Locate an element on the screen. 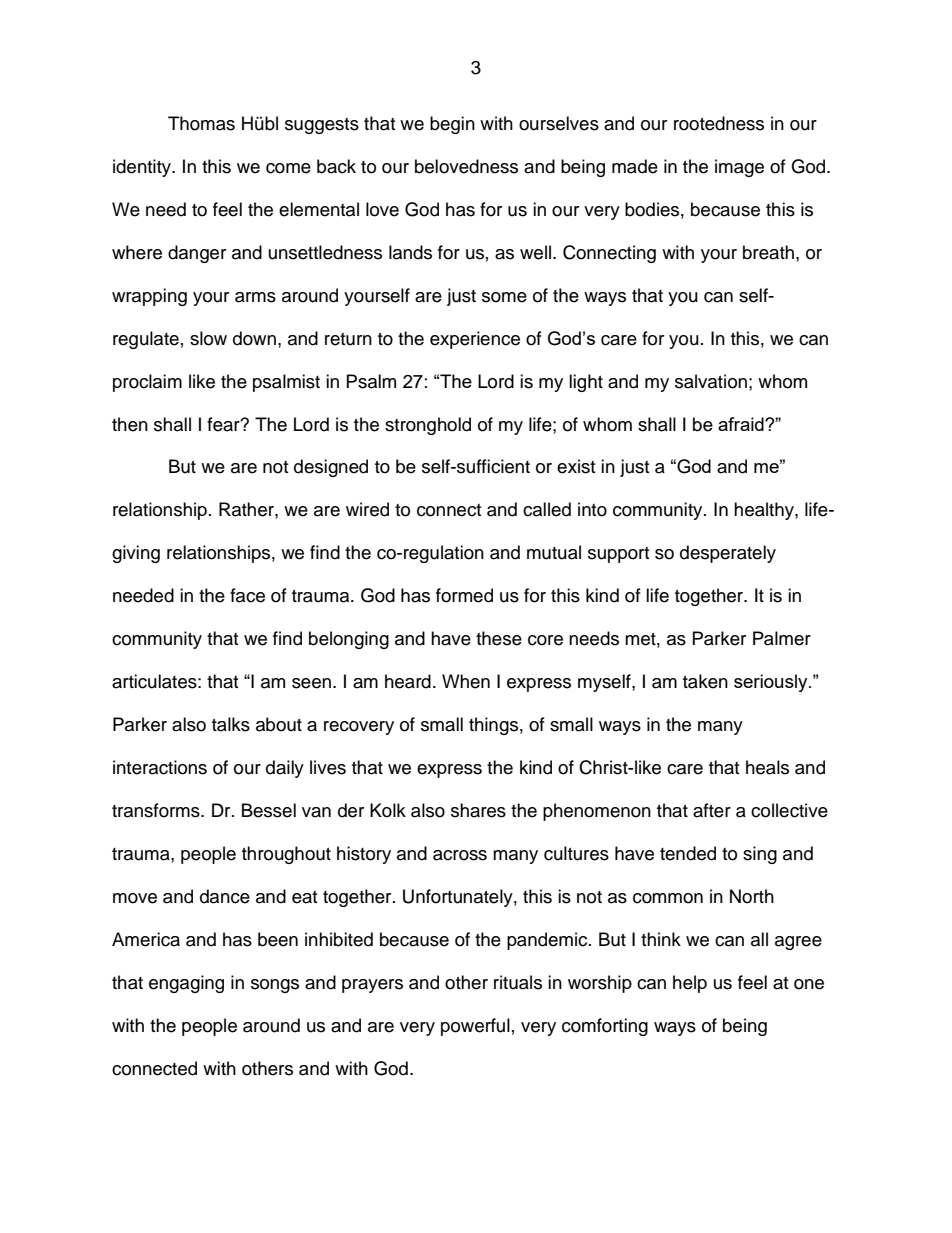  called is located at coordinates (547, 509).
